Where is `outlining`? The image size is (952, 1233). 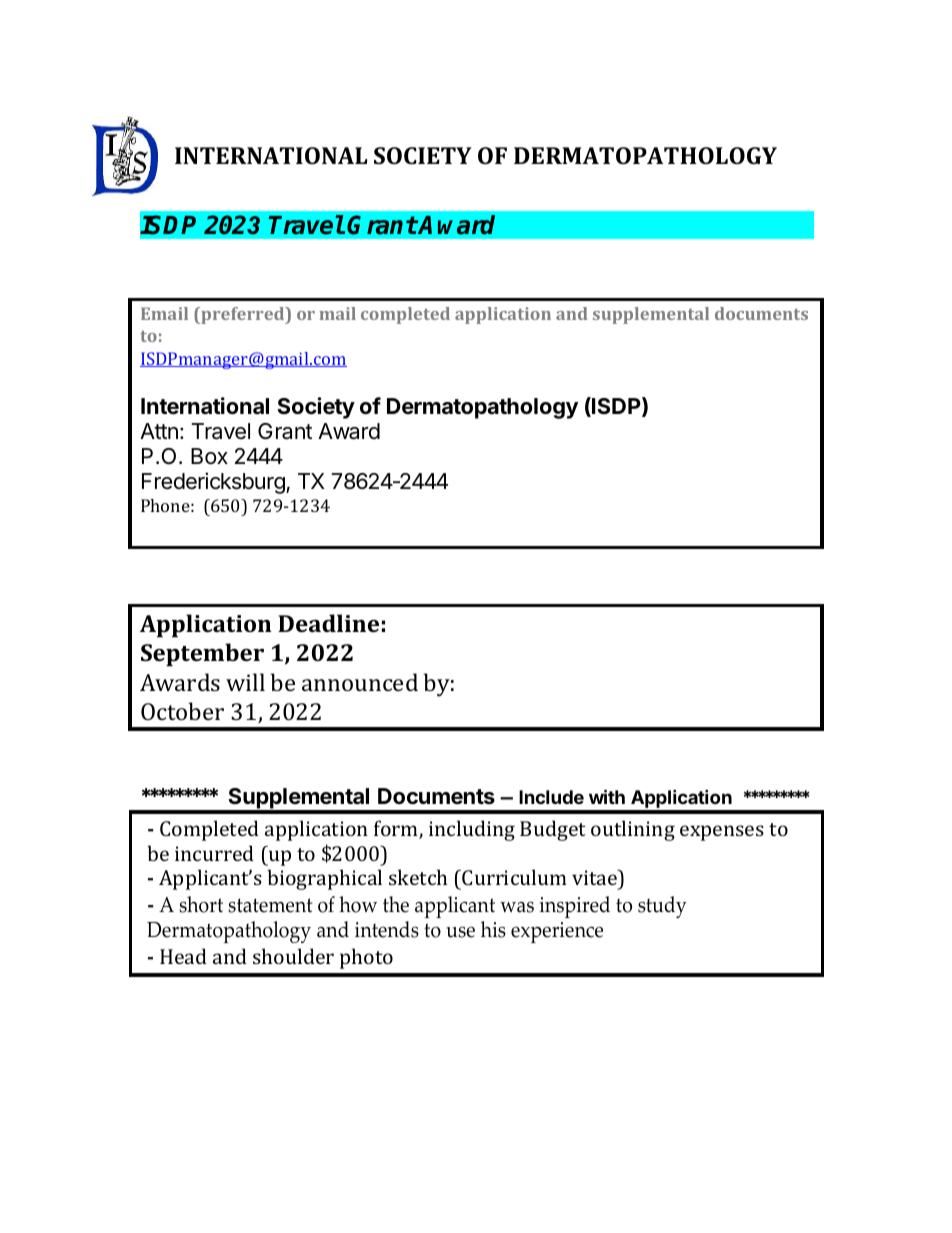
outlining is located at coordinates (633, 830).
